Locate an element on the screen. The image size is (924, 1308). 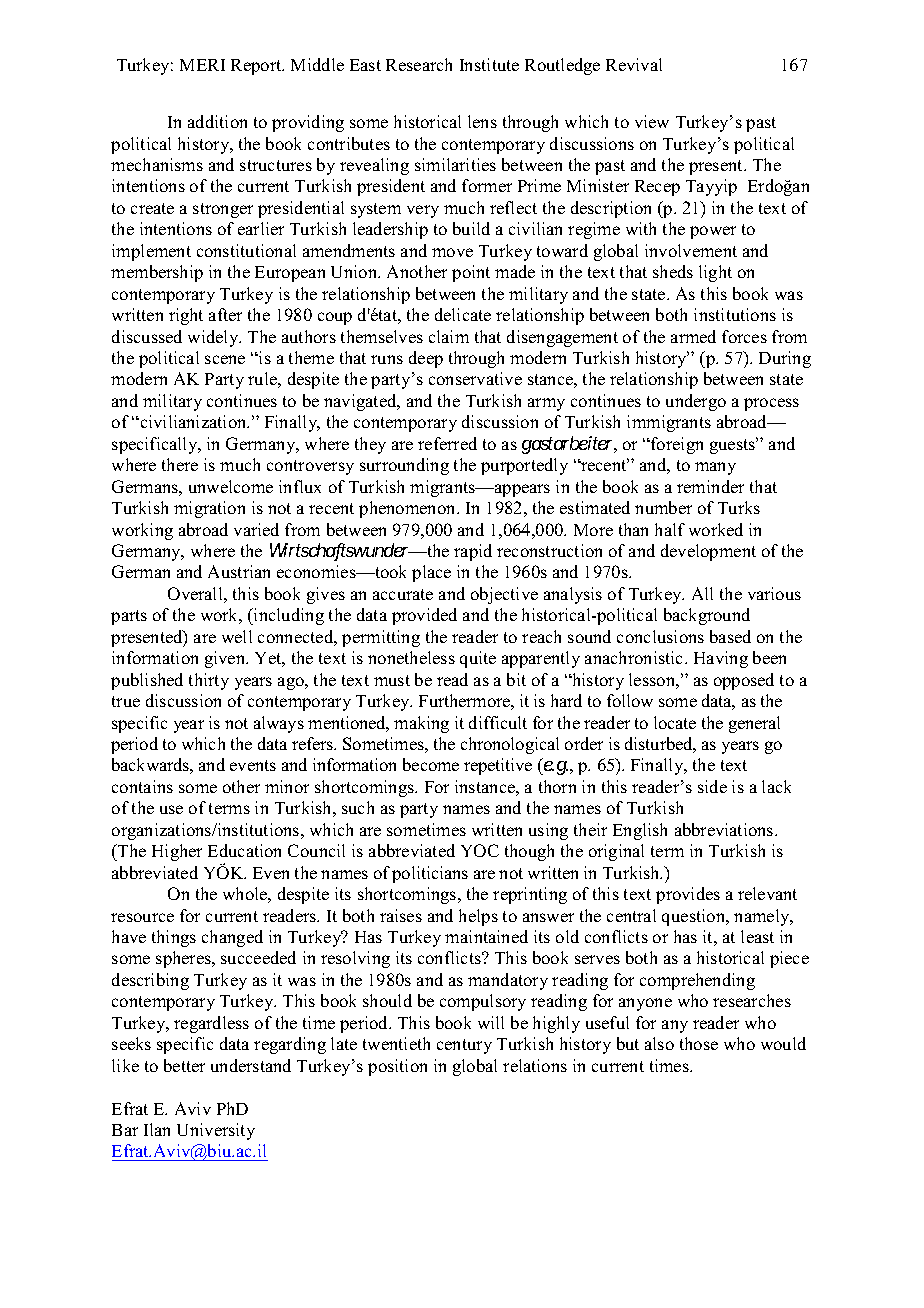
there is located at coordinates (180, 464).
